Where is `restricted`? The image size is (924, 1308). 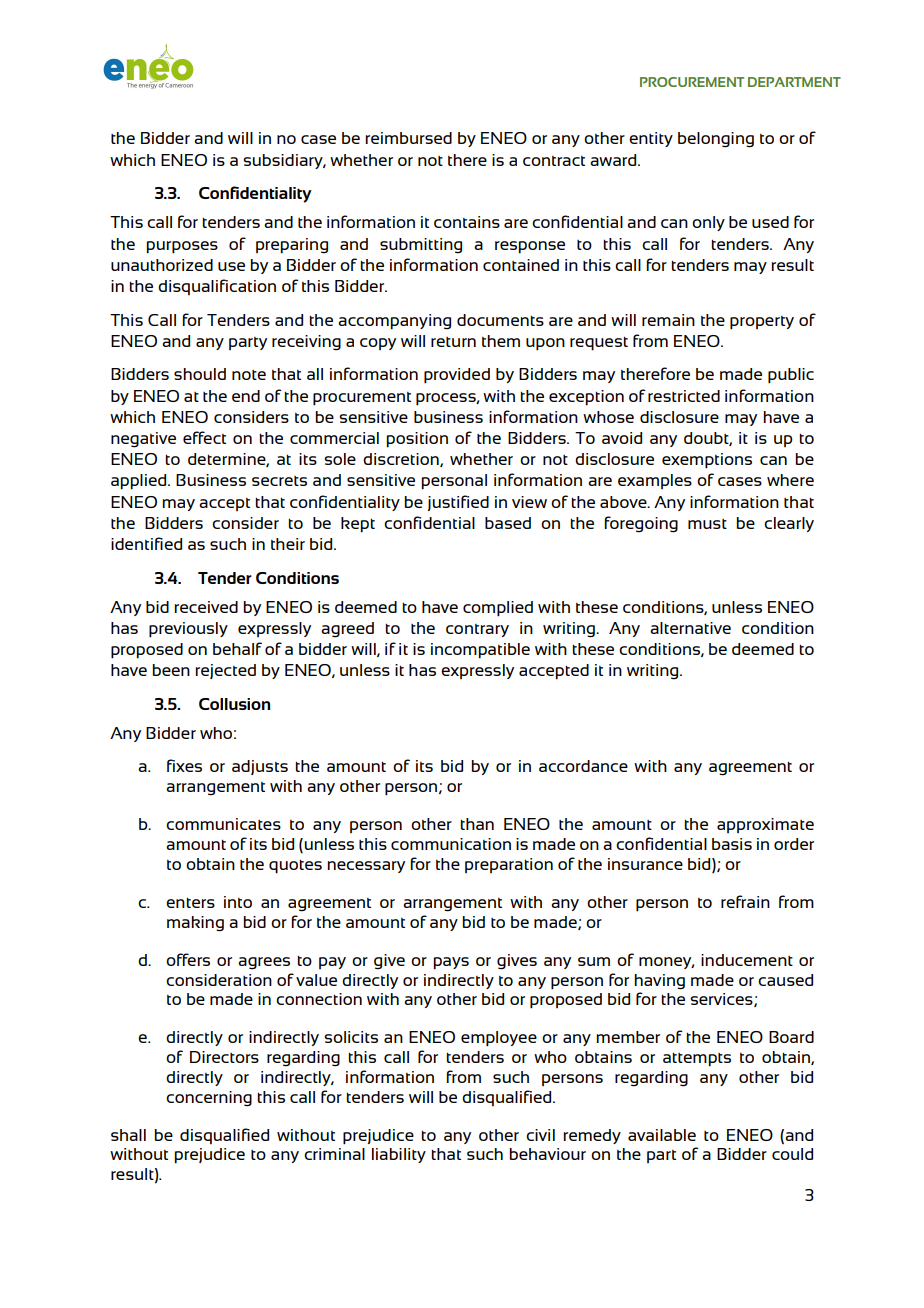 restricted is located at coordinates (684, 396).
